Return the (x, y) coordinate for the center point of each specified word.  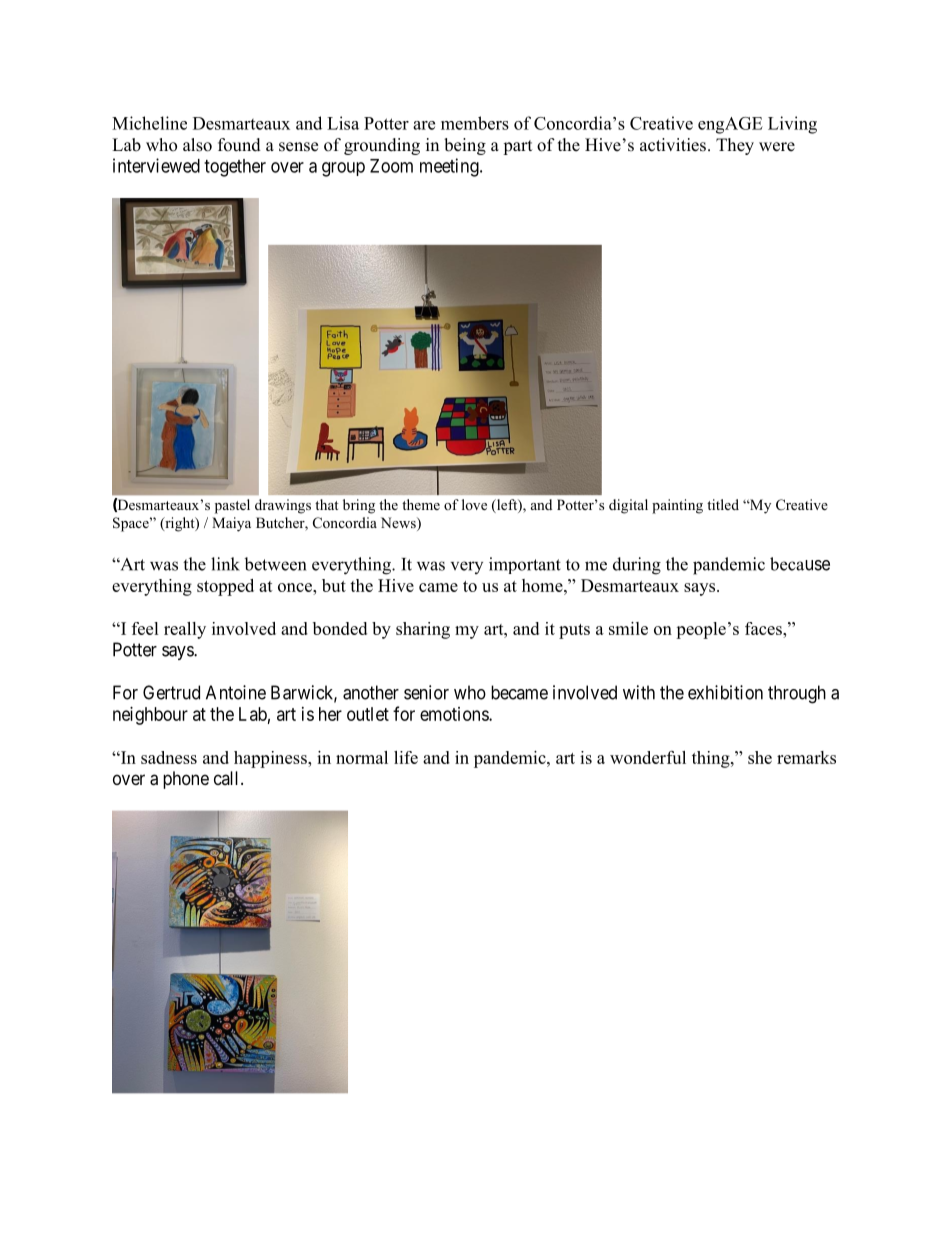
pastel (232, 506)
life (406, 757)
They (735, 146)
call (228, 778)
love (474, 504)
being (465, 146)
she (760, 757)
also (197, 145)
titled (723, 504)
